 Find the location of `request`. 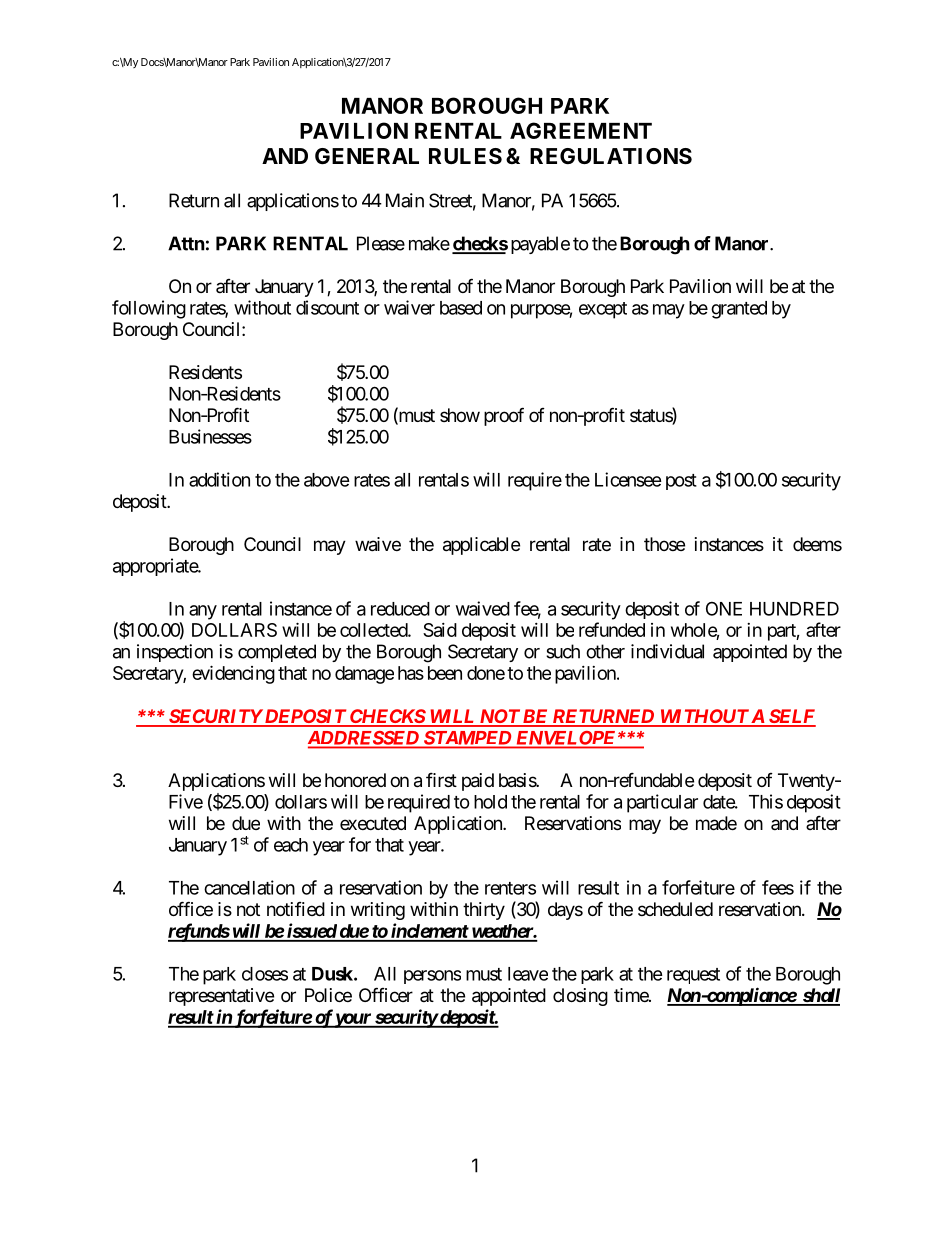

request is located at coordinates (693, 976).
